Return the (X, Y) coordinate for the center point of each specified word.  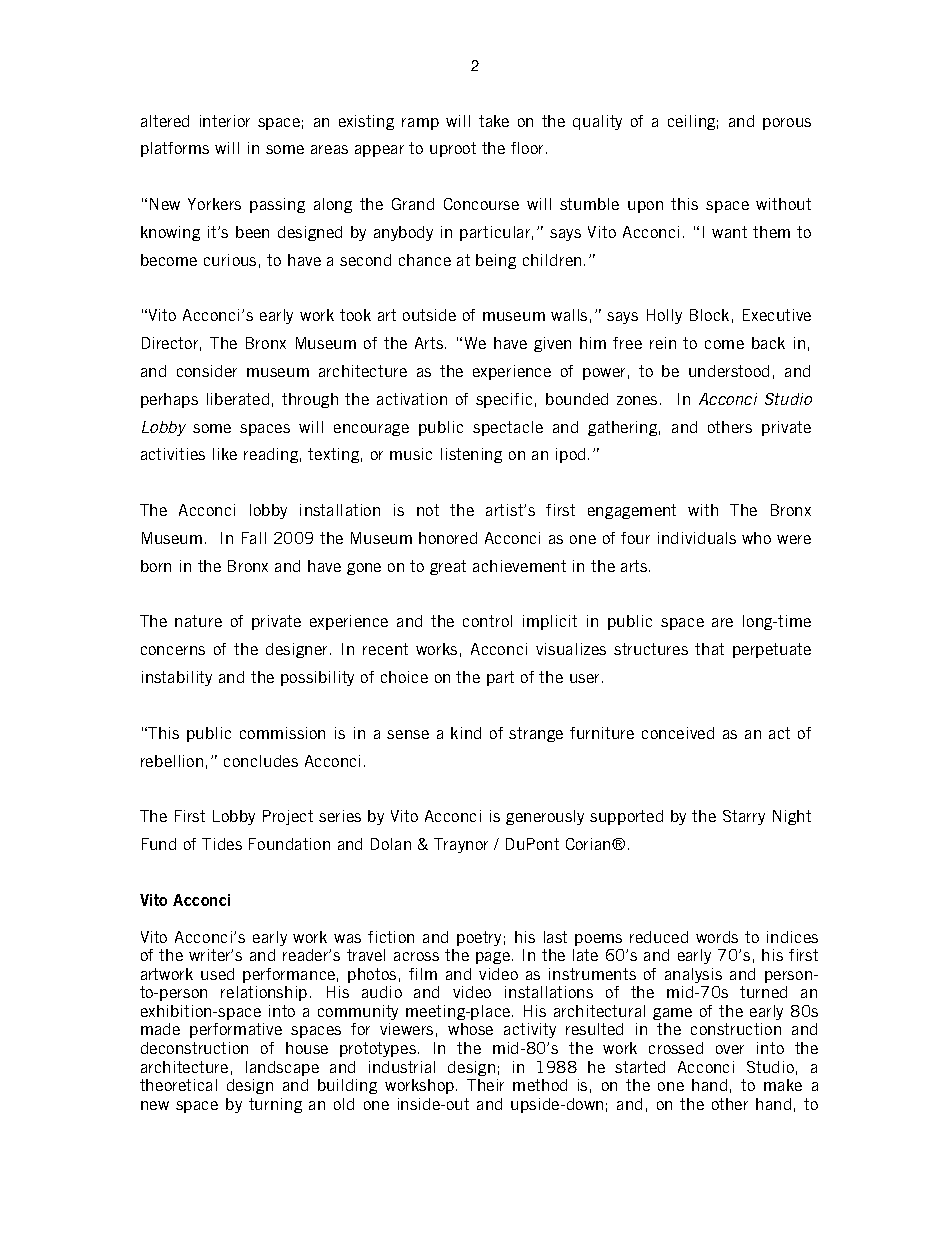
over (730, 1049)
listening (471, 455)
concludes (261, 761)
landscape (282, 1068)
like (225, 454)
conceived (678, 733)
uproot (453, 149)
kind (466, 733)
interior (225, 121)
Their (485, 1085)
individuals (697, 538)
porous (787, 124)
